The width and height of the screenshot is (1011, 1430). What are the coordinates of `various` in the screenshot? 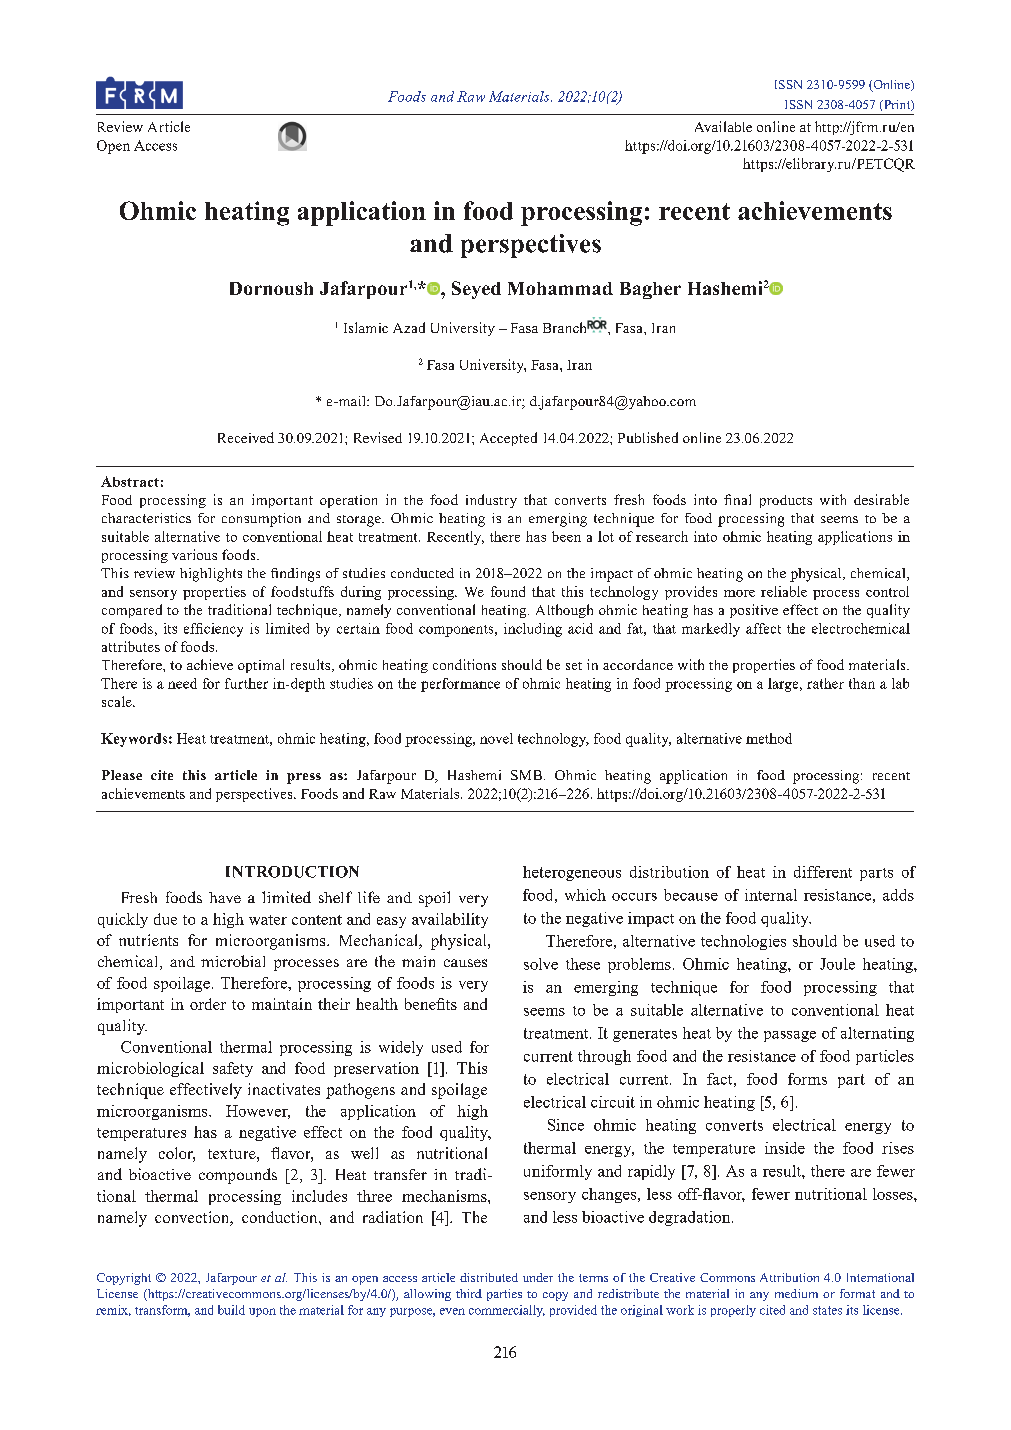 It's located at (194, 554).
